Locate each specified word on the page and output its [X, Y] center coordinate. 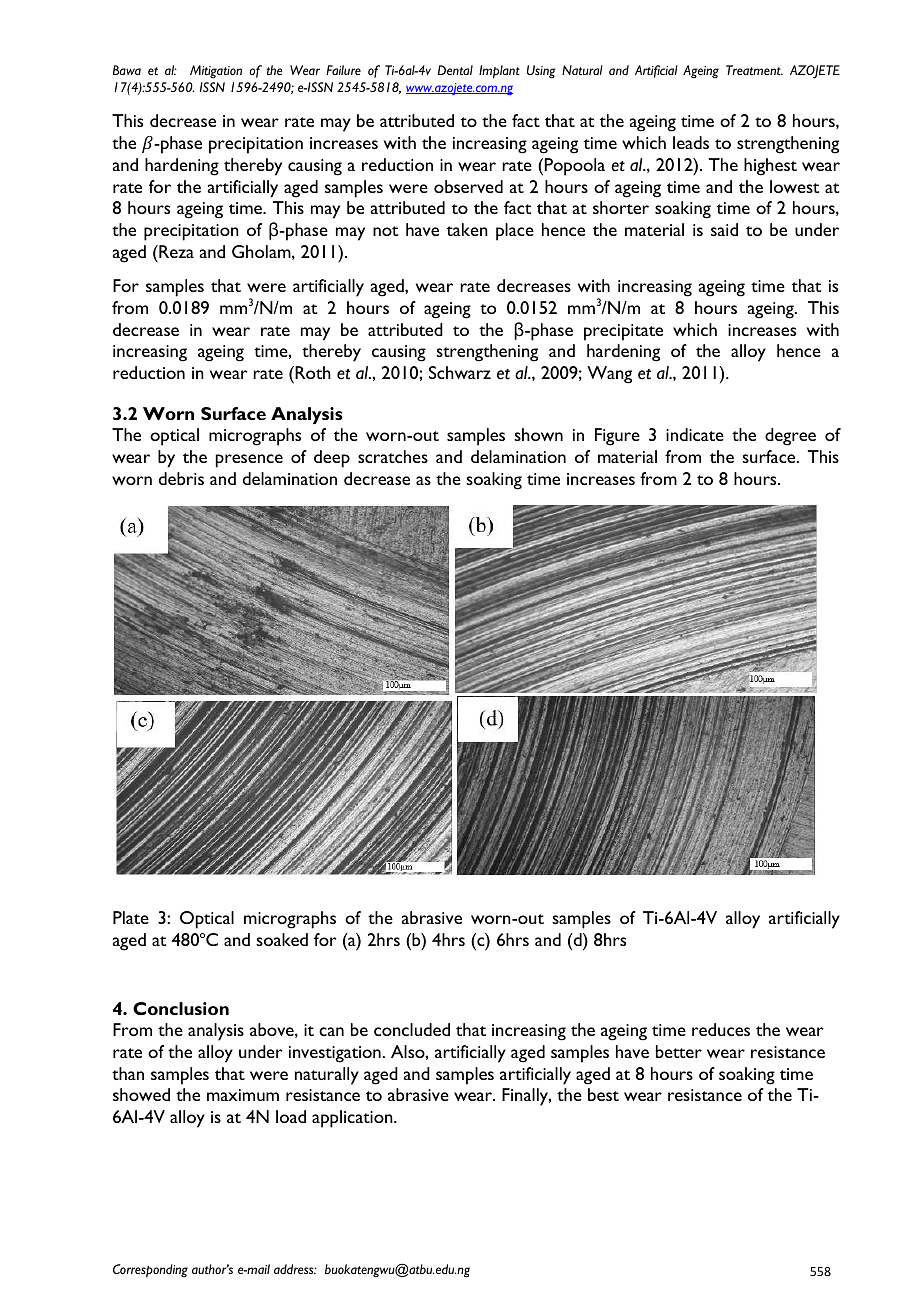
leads [691, 142]
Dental [455, 70]
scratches [393, 456]
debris [181, 478]
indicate [695, 434]
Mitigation [216, 71]
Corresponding [150, 1270]
